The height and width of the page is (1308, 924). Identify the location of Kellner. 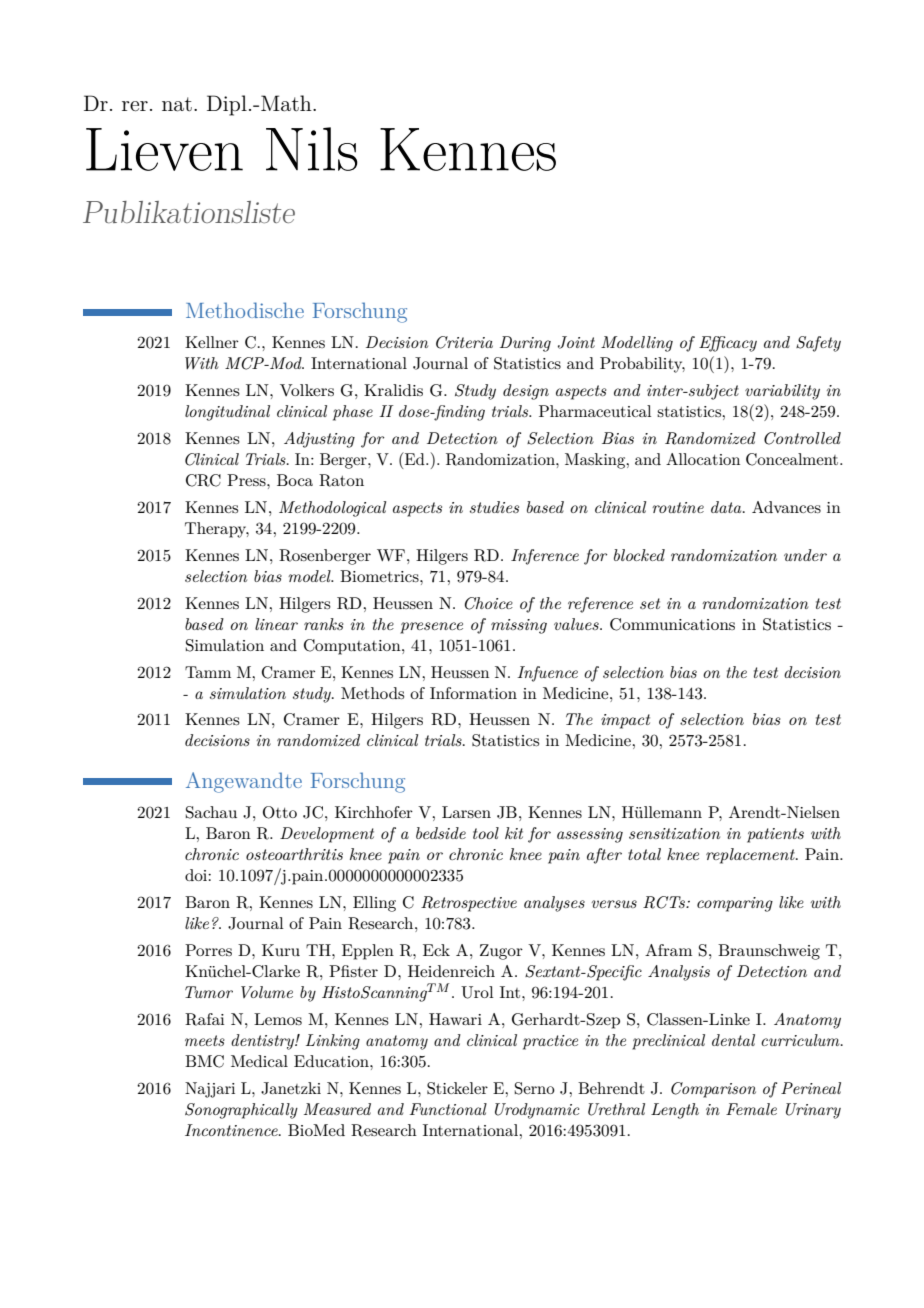
(212, 342).
